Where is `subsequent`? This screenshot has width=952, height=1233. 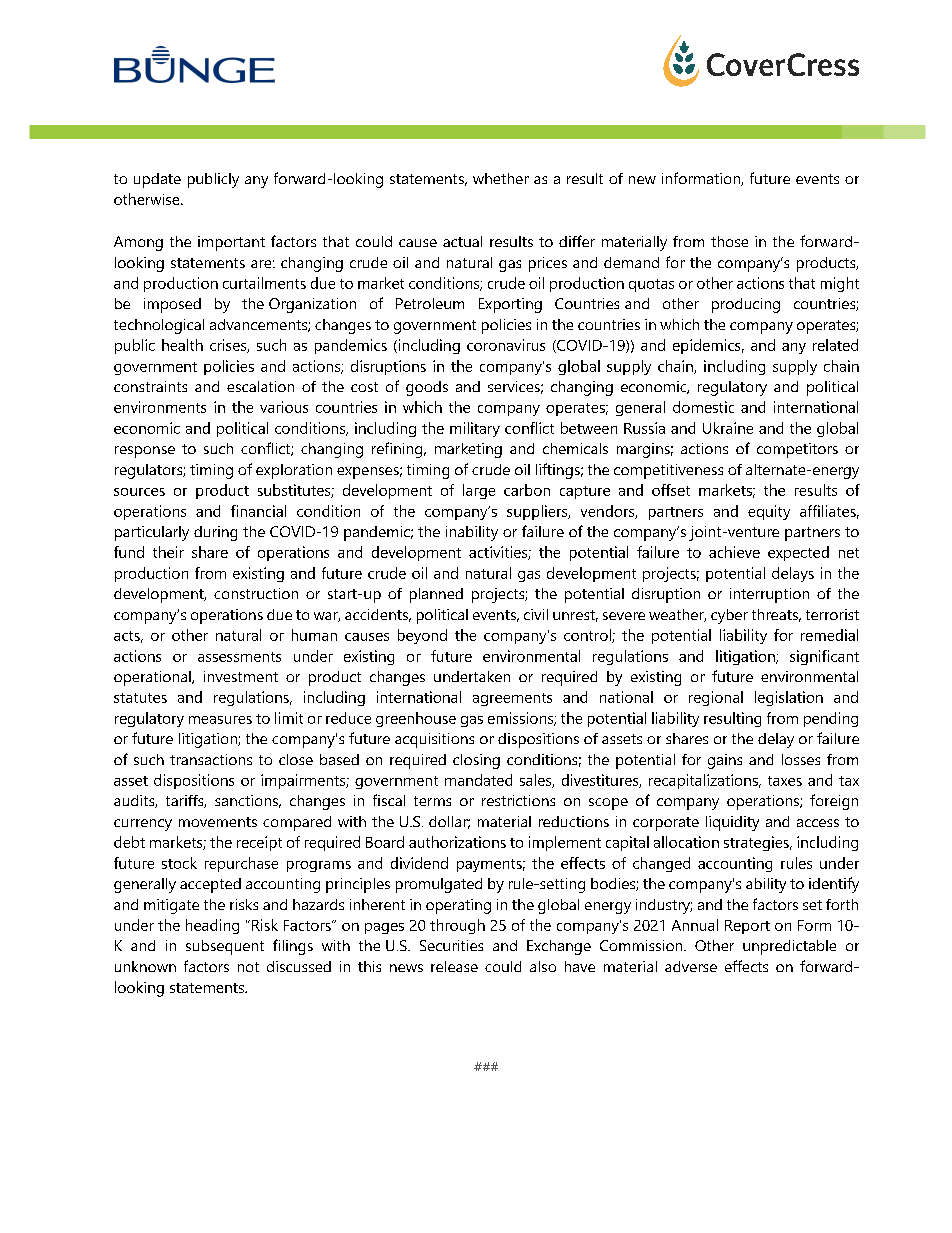
subsequent is located at coordinates (225, 947).
